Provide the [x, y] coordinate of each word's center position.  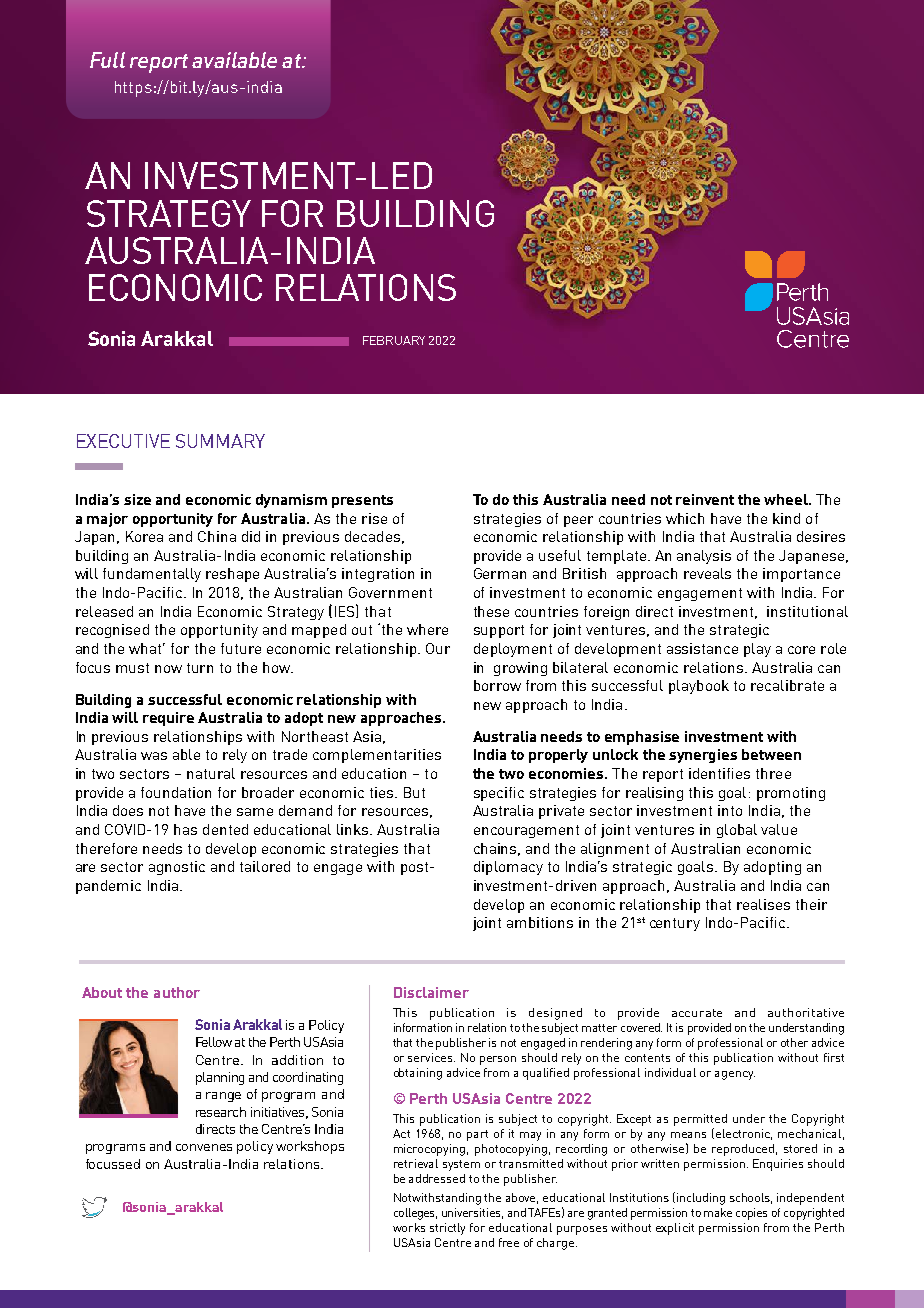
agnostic [177, 868]
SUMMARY [220, 441]
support [499, 631]
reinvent [705, 499]
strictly [447, 1229]
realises [763, 904]
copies [751, 1214]
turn [200, 668]
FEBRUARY [394, 340]
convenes [204, 1147]
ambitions [540, 922]
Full [107, 60]
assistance [702, 648]
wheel [787, 499]
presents [362, 501]
